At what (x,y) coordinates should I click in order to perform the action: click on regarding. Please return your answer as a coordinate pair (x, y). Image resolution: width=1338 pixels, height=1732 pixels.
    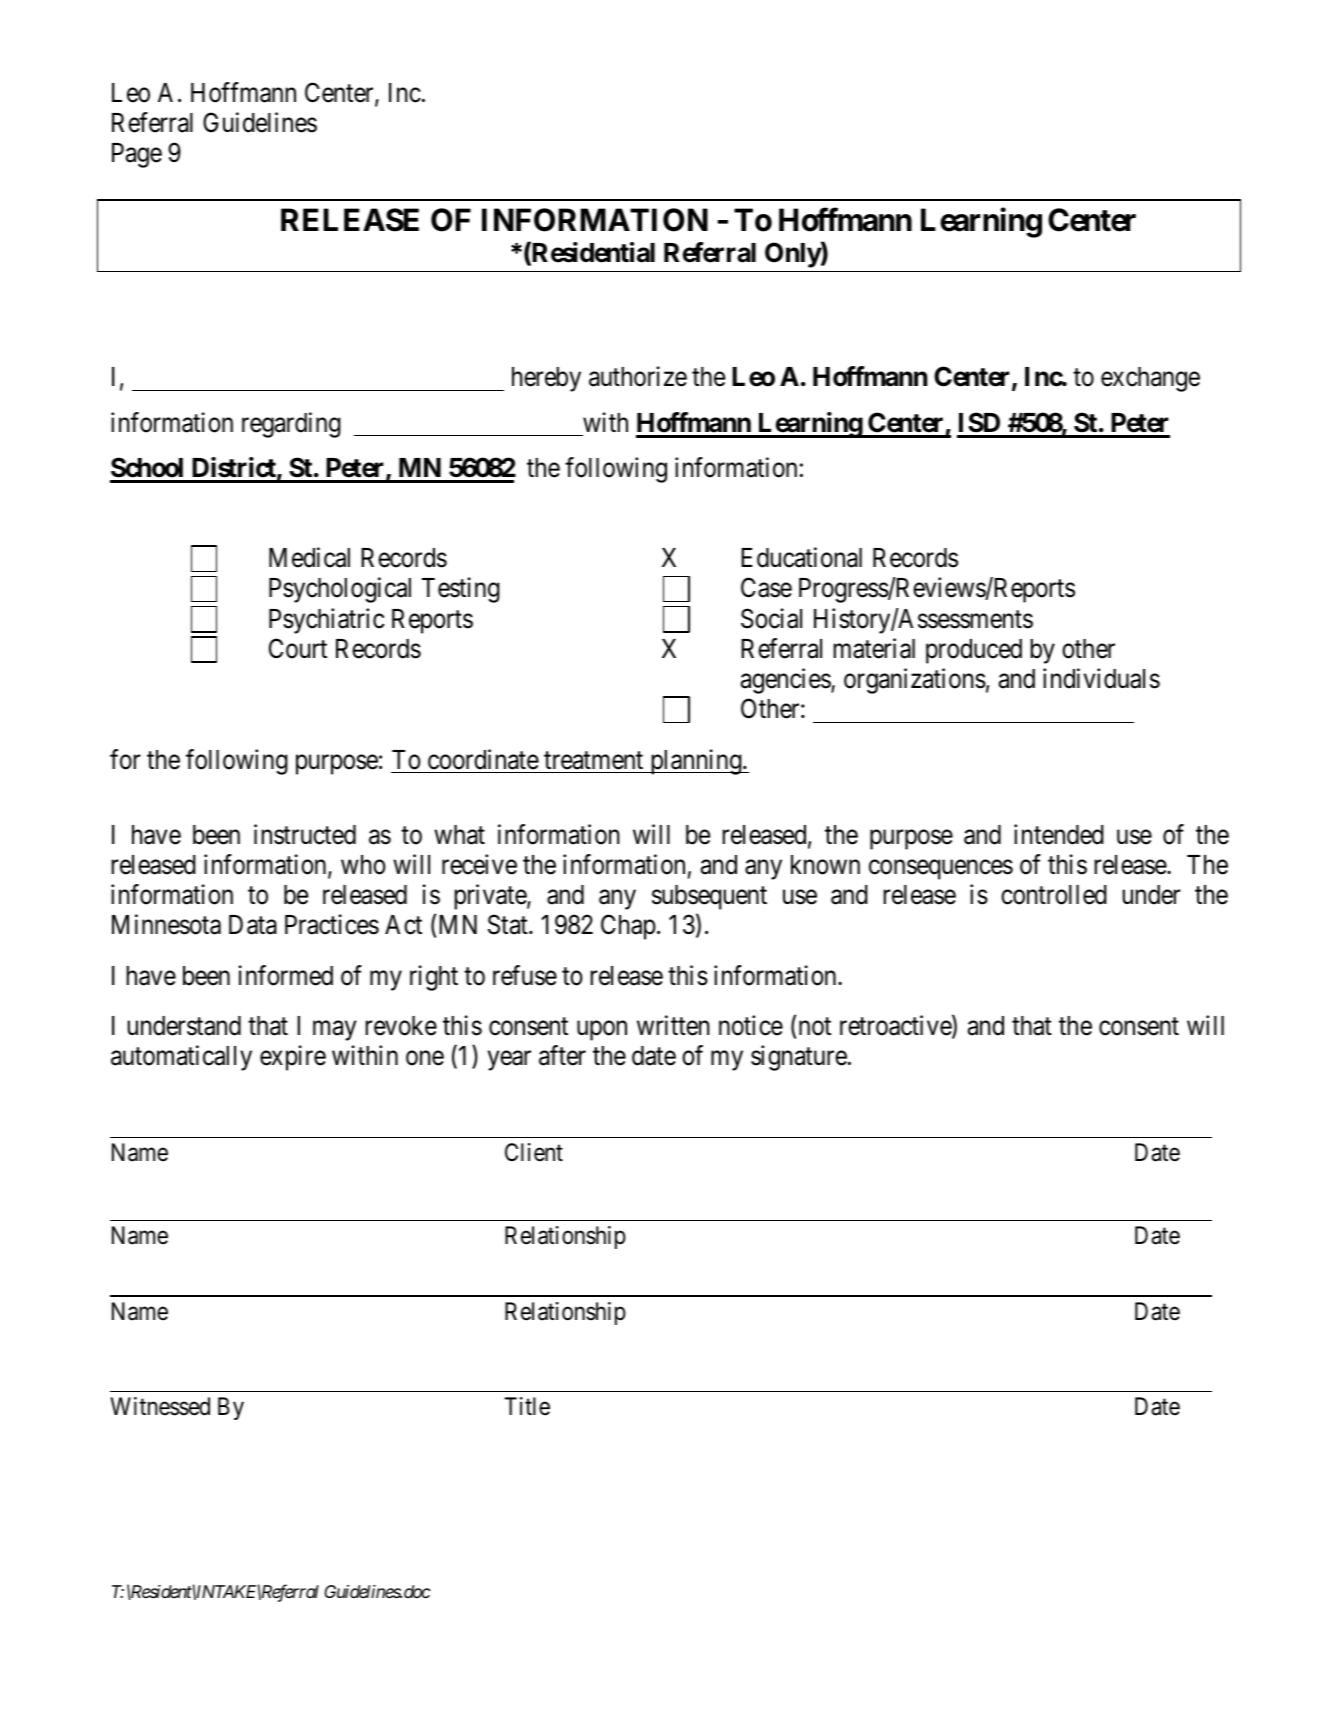
    Looking at the image, I should click on (291, 425).
